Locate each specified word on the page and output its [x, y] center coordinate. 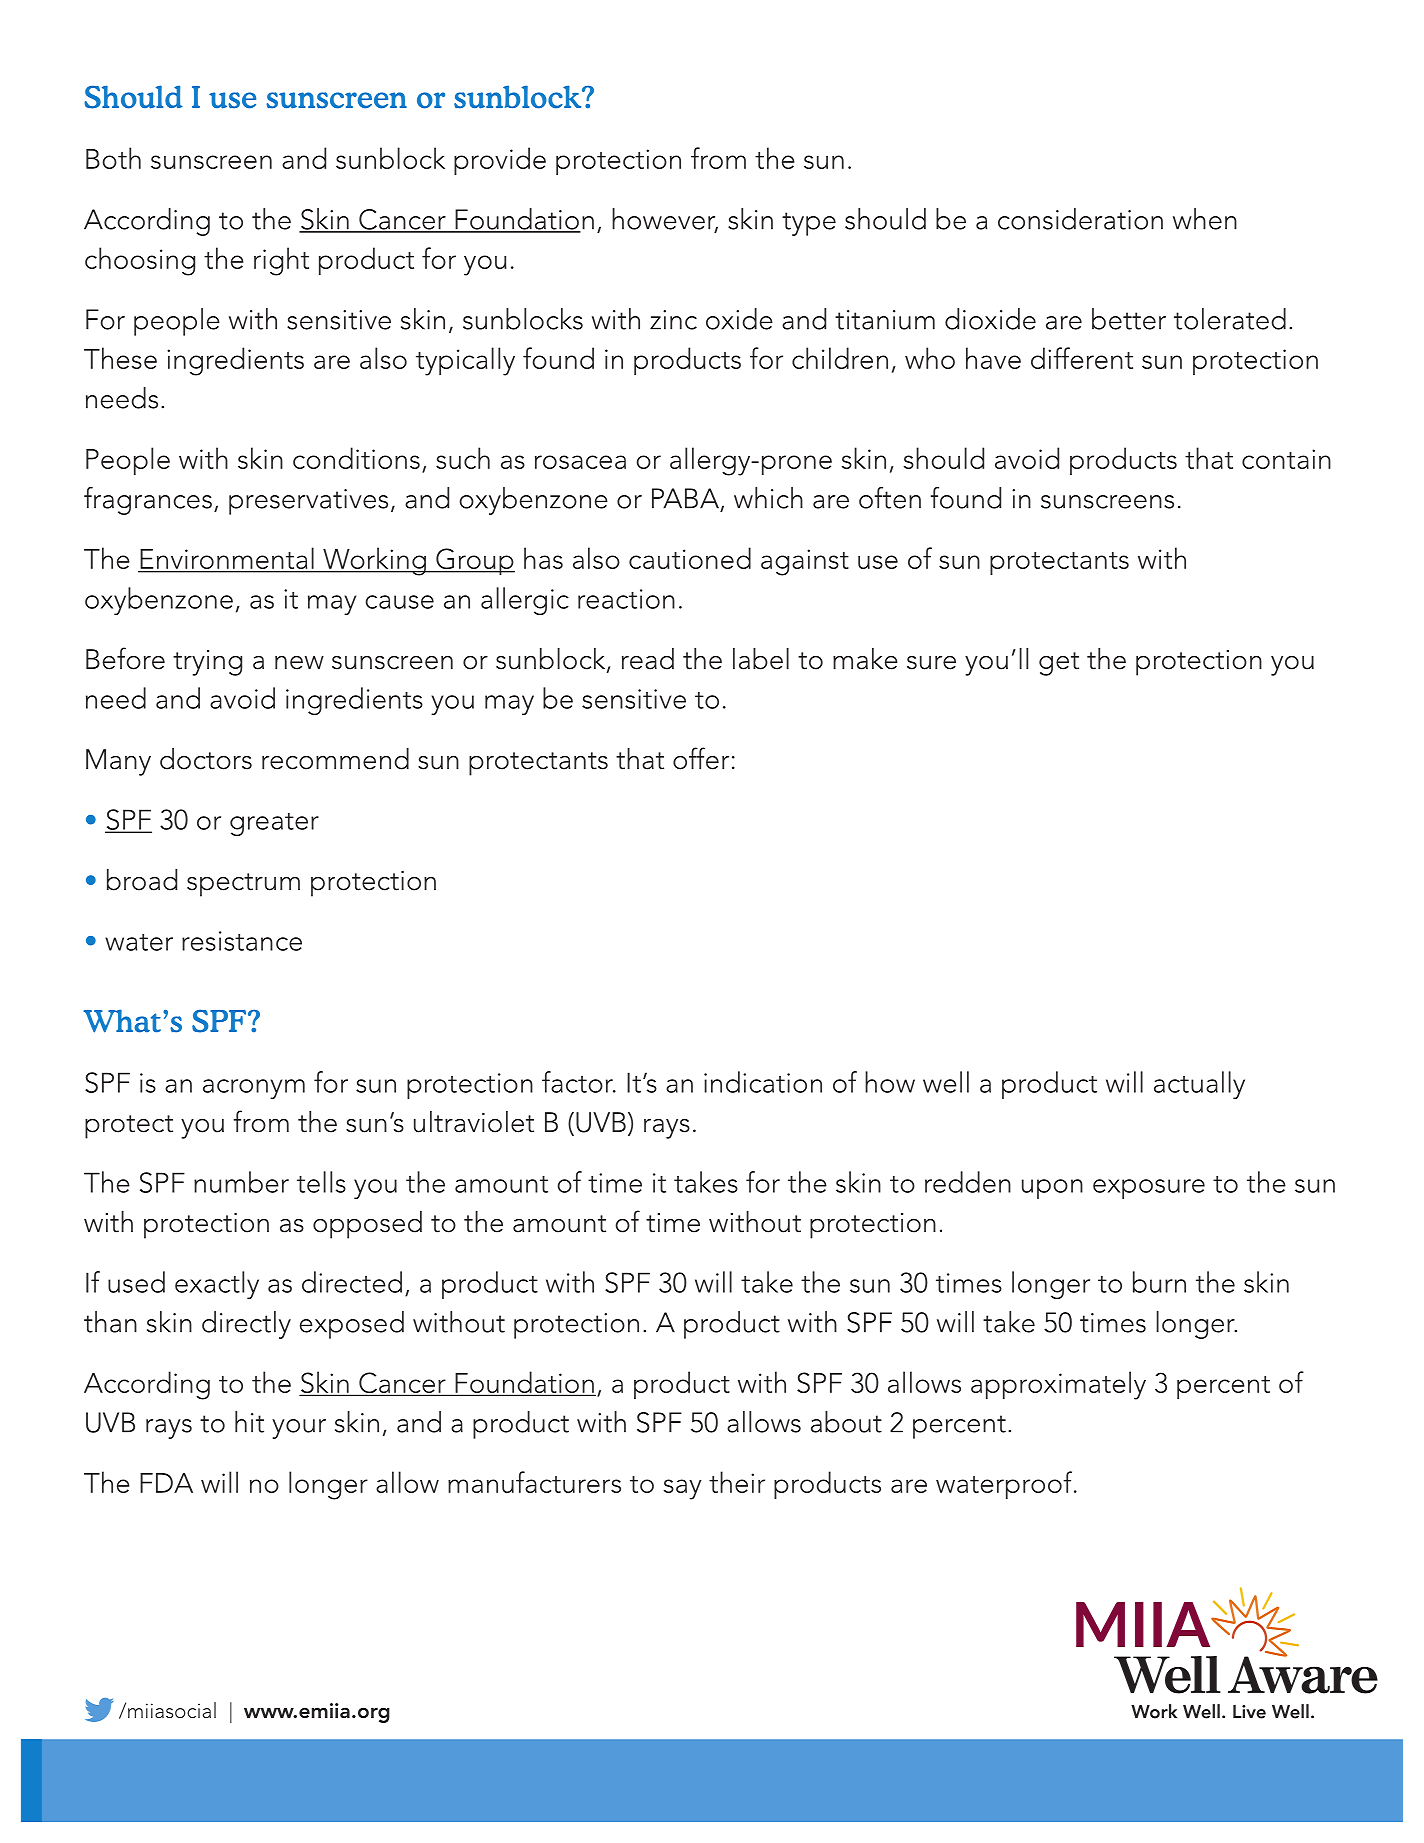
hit [249, 1422]
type [809, 224]
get [1059, 664]
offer [701, 758]
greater [274, 824]
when [1205, 219]
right [281, 261]
